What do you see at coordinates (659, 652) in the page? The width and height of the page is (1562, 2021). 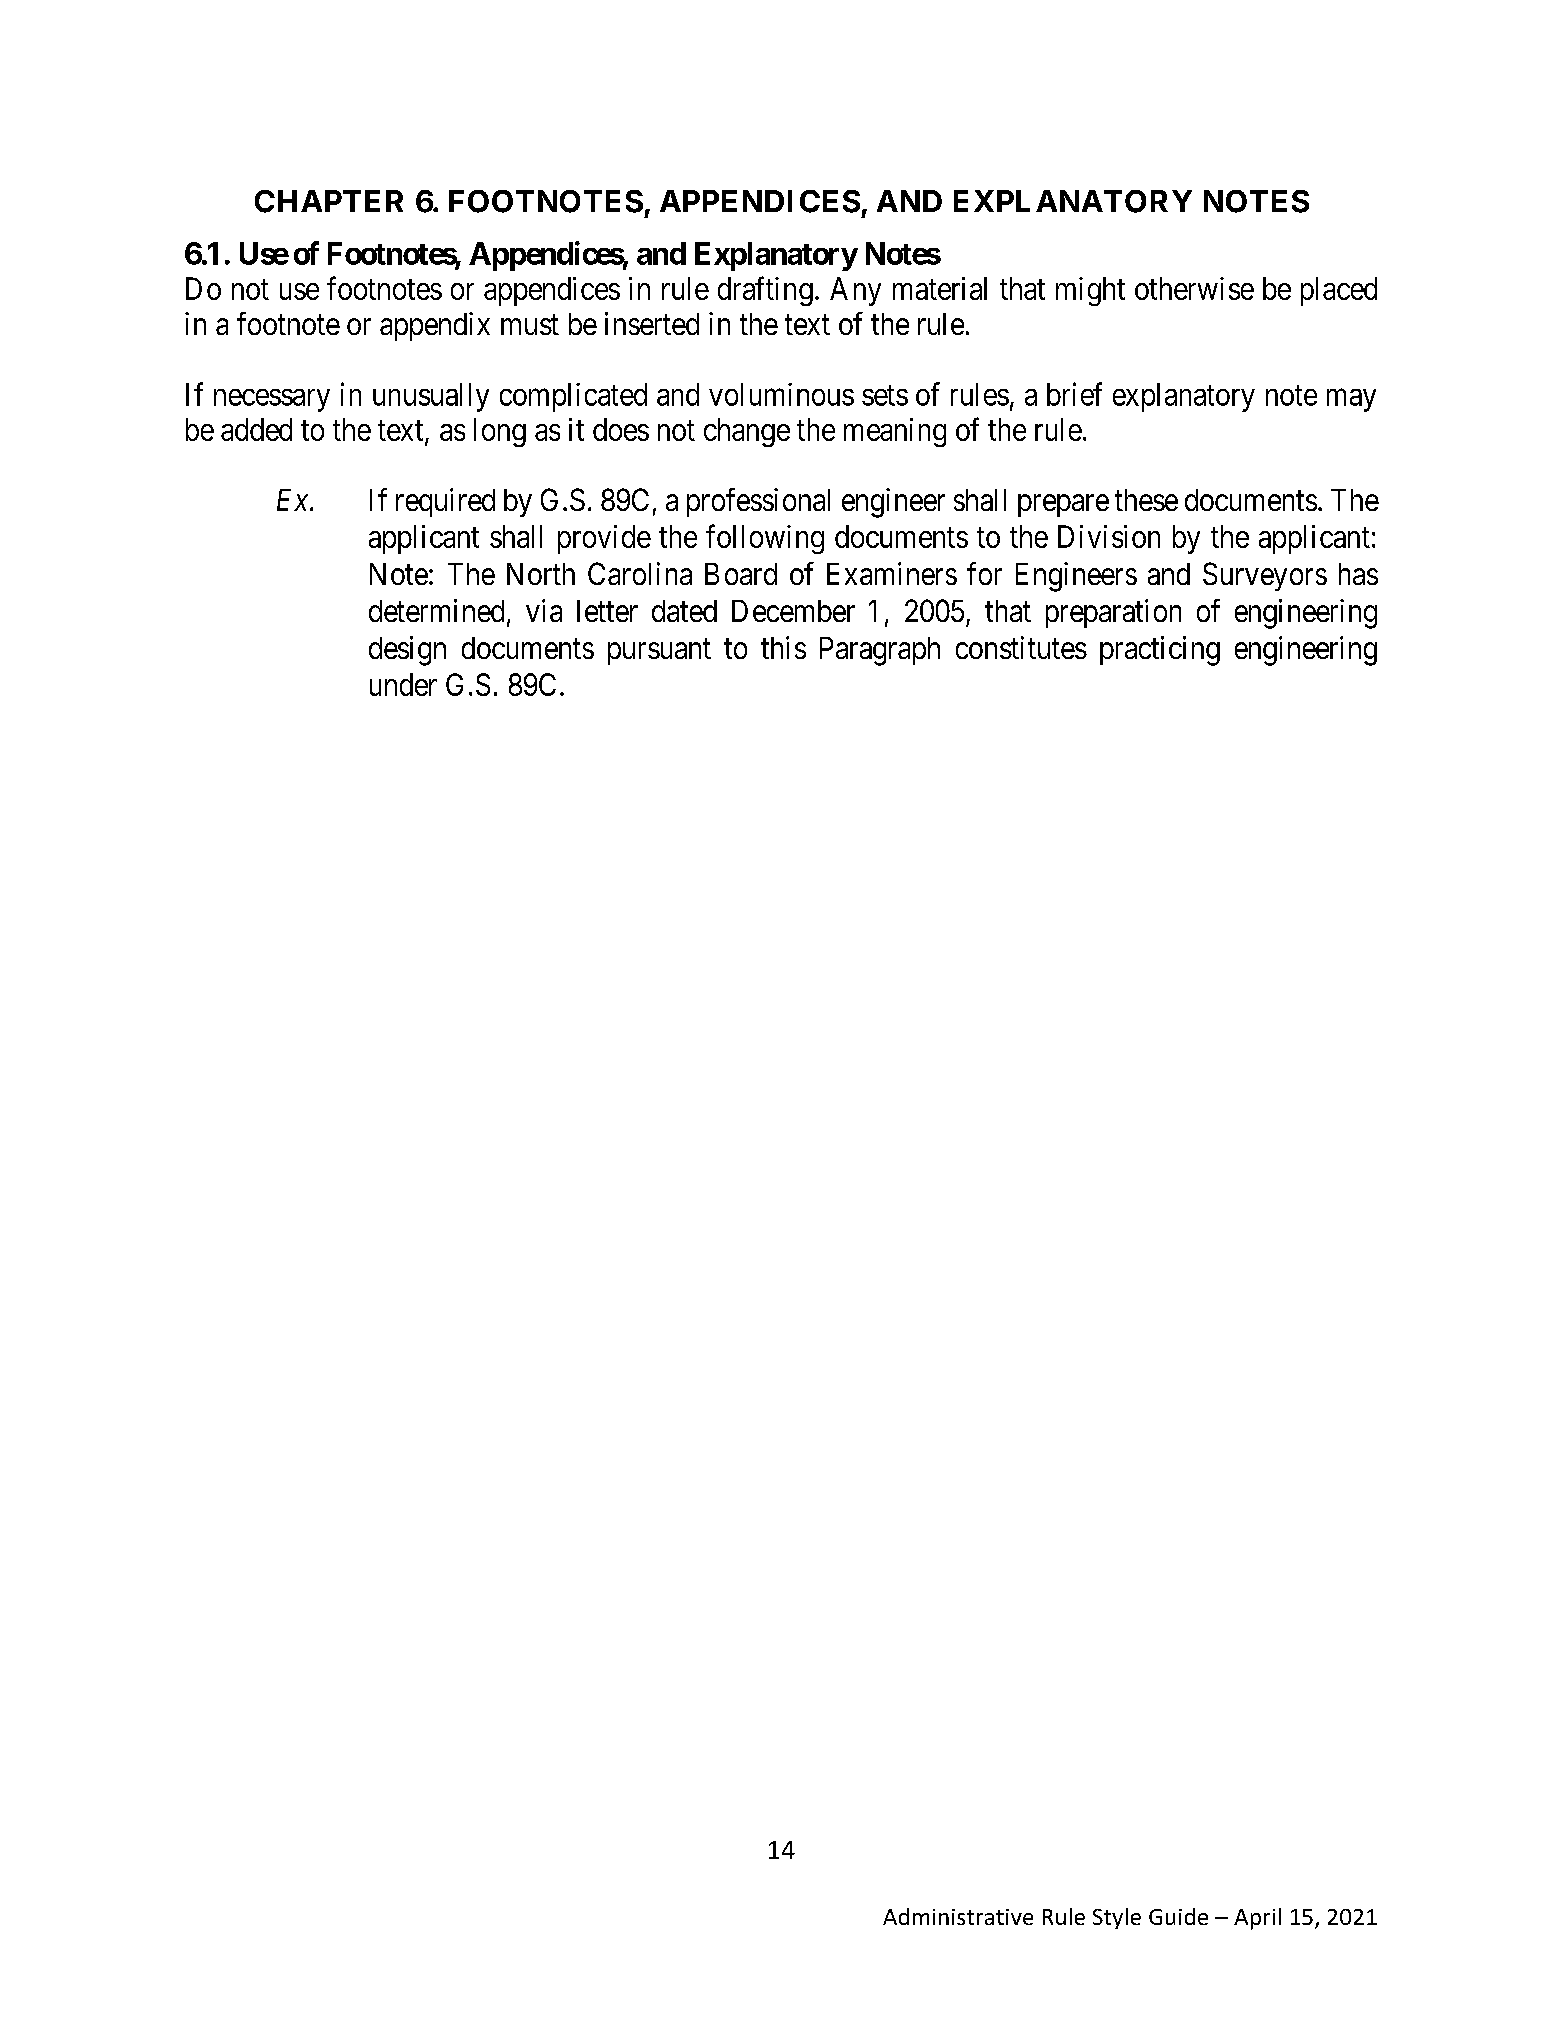 I see `pursuant` at bounding box center [659, 652].
